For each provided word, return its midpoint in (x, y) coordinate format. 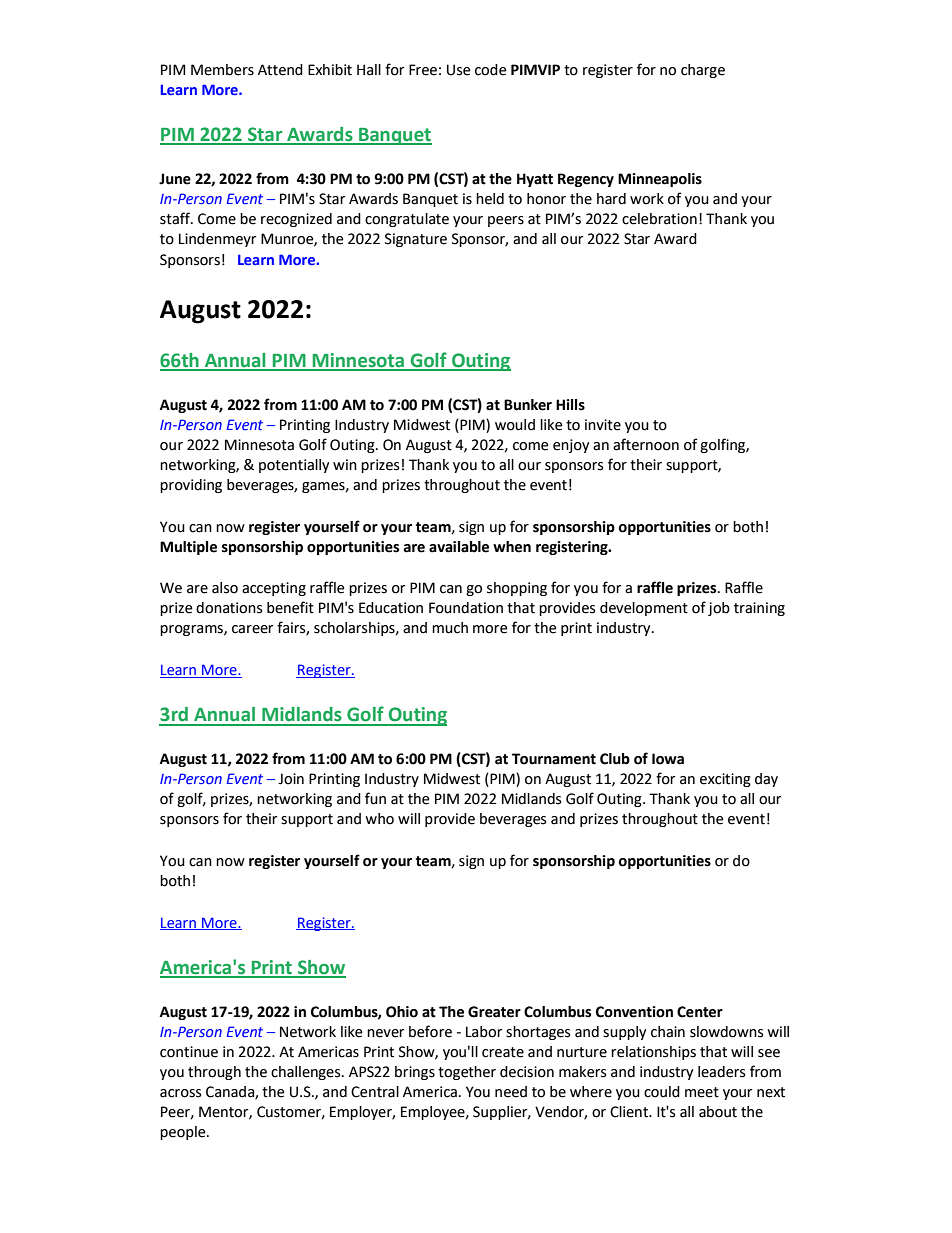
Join (291, 779)
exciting (725, 780)
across (180, 1093)
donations (229, 608)
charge (703, 71)
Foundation (466, 608)
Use (459, 70)
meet (702, 1092)
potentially (294, 466)
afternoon (646, 444)
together (467, 1073)
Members (222, 70)
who (379, 819)
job (719, 609)
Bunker (528, 405)
